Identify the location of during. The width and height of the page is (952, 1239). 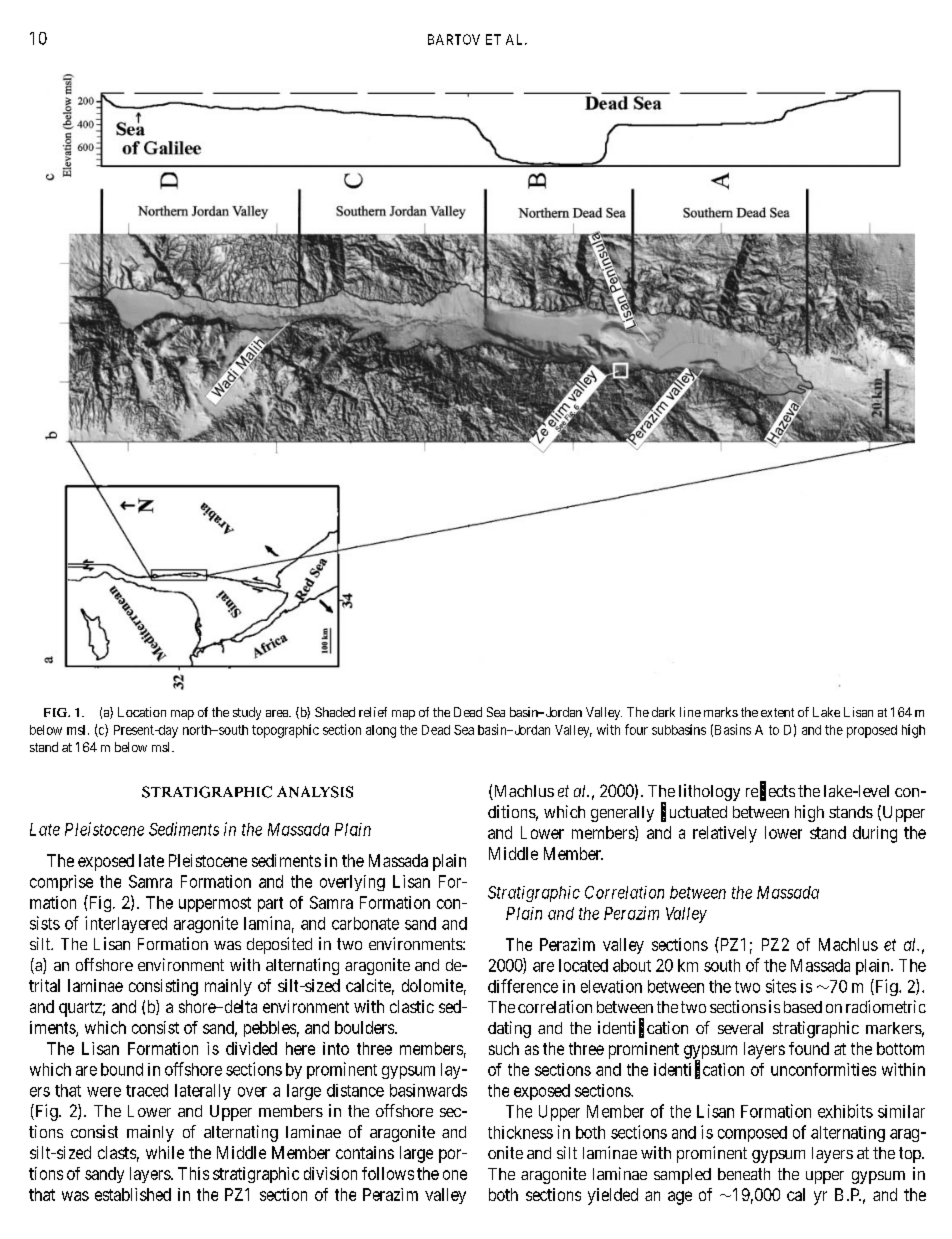
(875, 834).
